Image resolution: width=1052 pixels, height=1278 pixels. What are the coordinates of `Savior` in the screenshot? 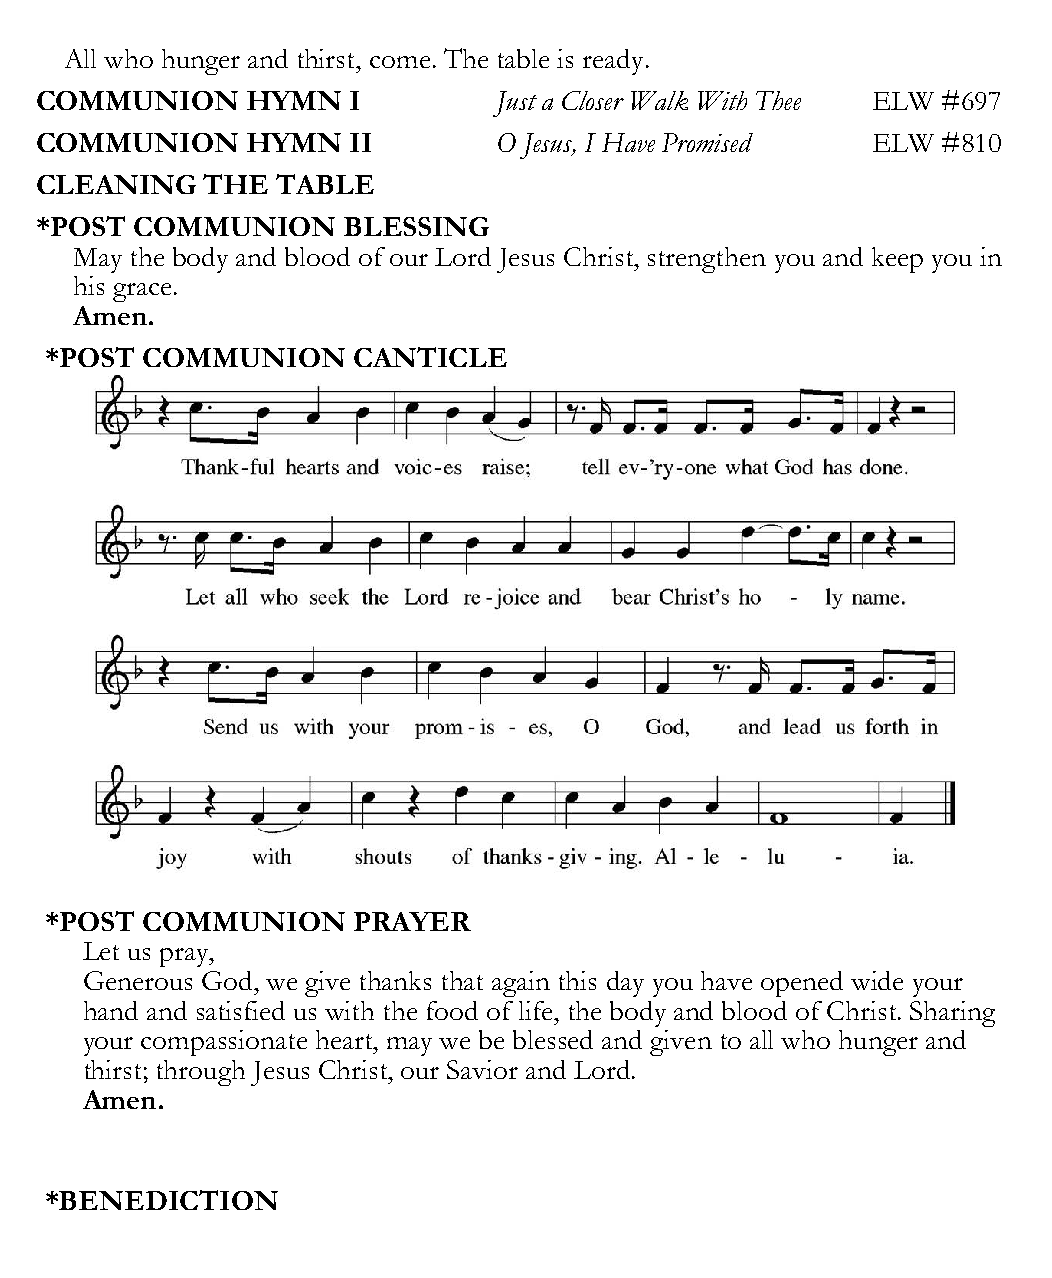 It's located at (482, 1069).
